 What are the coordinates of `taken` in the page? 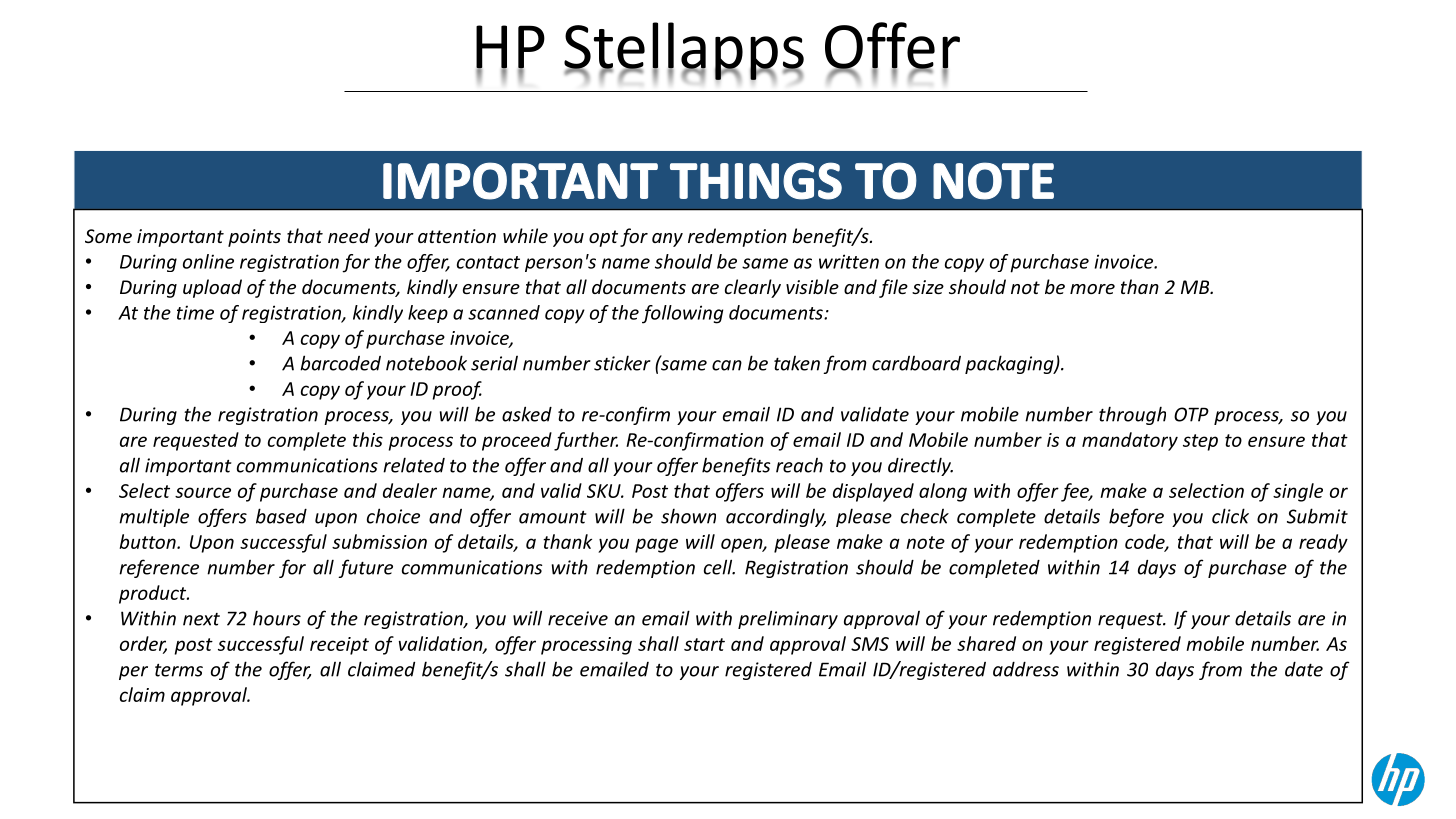 It's located at (797, 363).
